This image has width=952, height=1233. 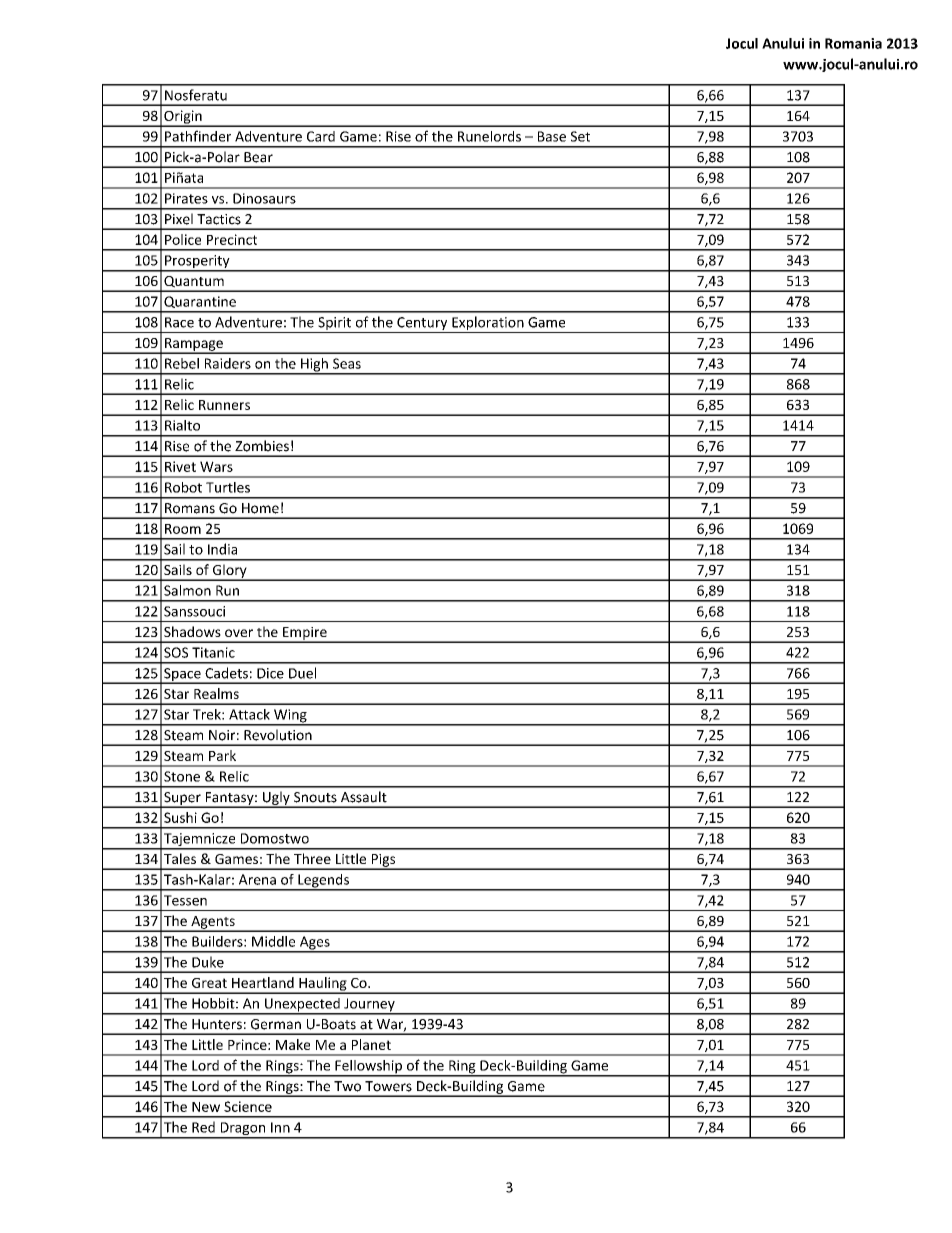 I want to click on Base, so click(x=552, y=136).
